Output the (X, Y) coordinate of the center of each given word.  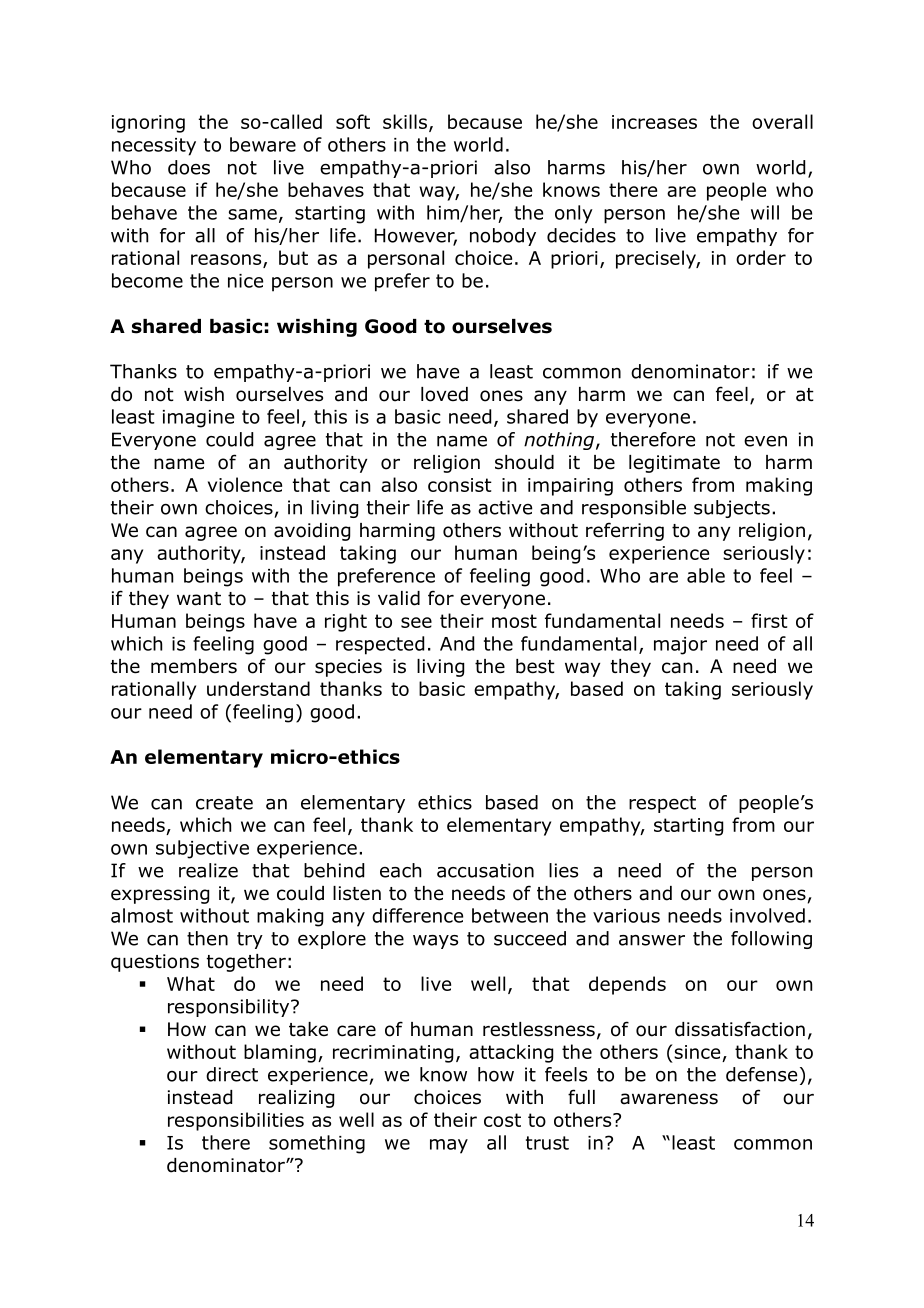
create (224, 803)
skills (406, 122)
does (189, 167)
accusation (485, 870)
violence (245, 484)
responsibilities (236, 1121)
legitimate (674, 464)
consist (460, 485)
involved (767, 915)
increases (654, 122)
